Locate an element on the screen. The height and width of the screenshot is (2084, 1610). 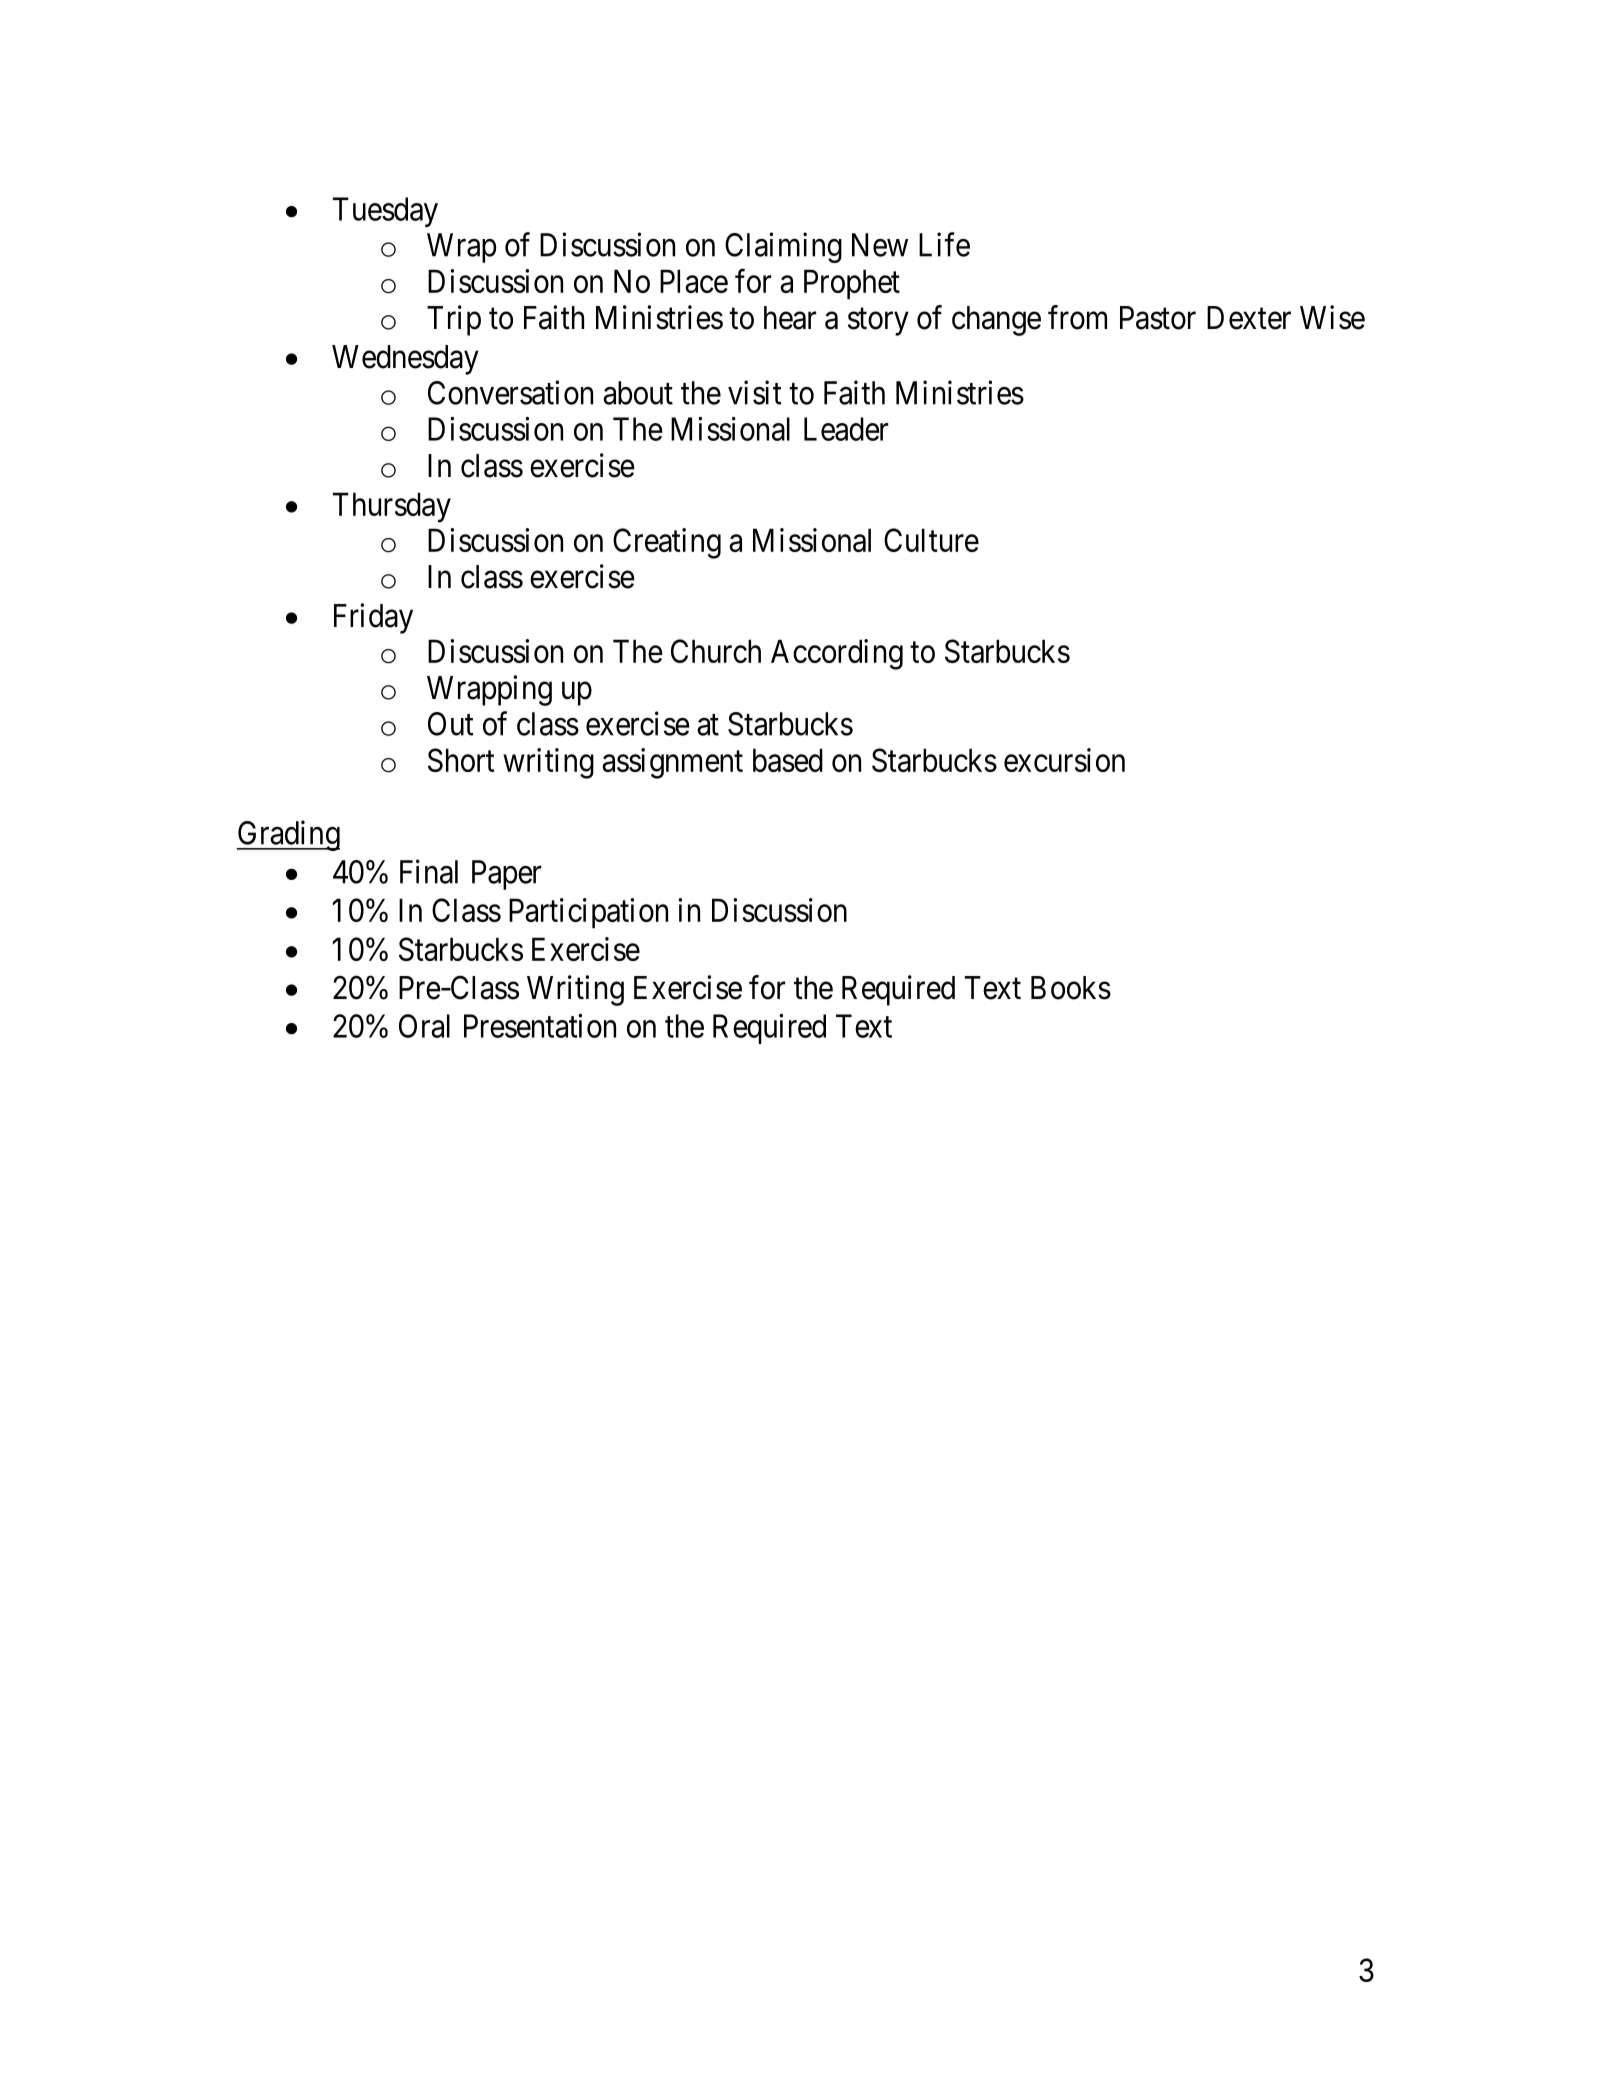
Presentation is located at coordinates (540, 1026).
